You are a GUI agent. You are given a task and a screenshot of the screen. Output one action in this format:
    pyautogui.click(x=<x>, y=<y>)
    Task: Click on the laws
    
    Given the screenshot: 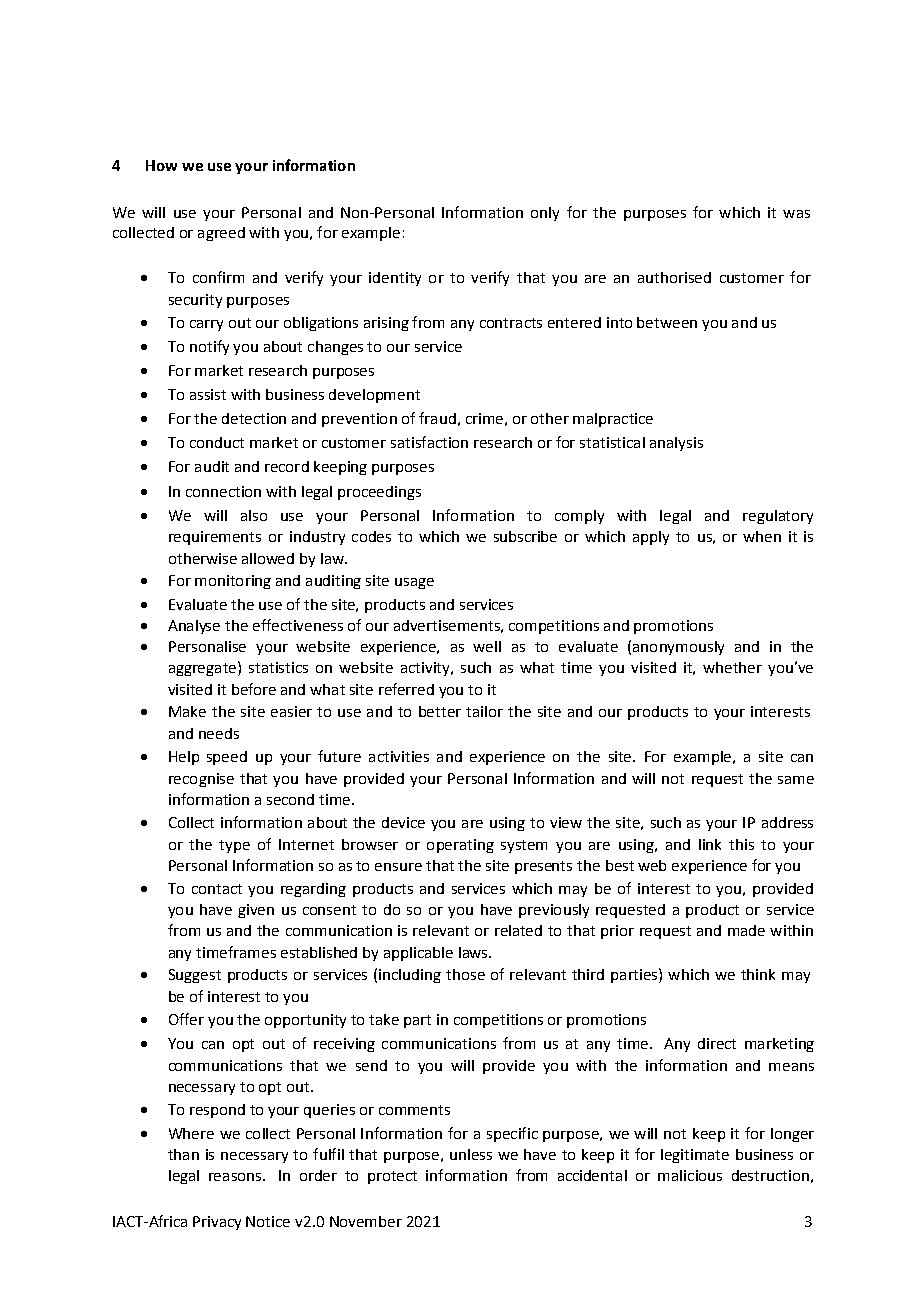 What is the action you would take?
    pyautogui.click(x=474, y=952)
